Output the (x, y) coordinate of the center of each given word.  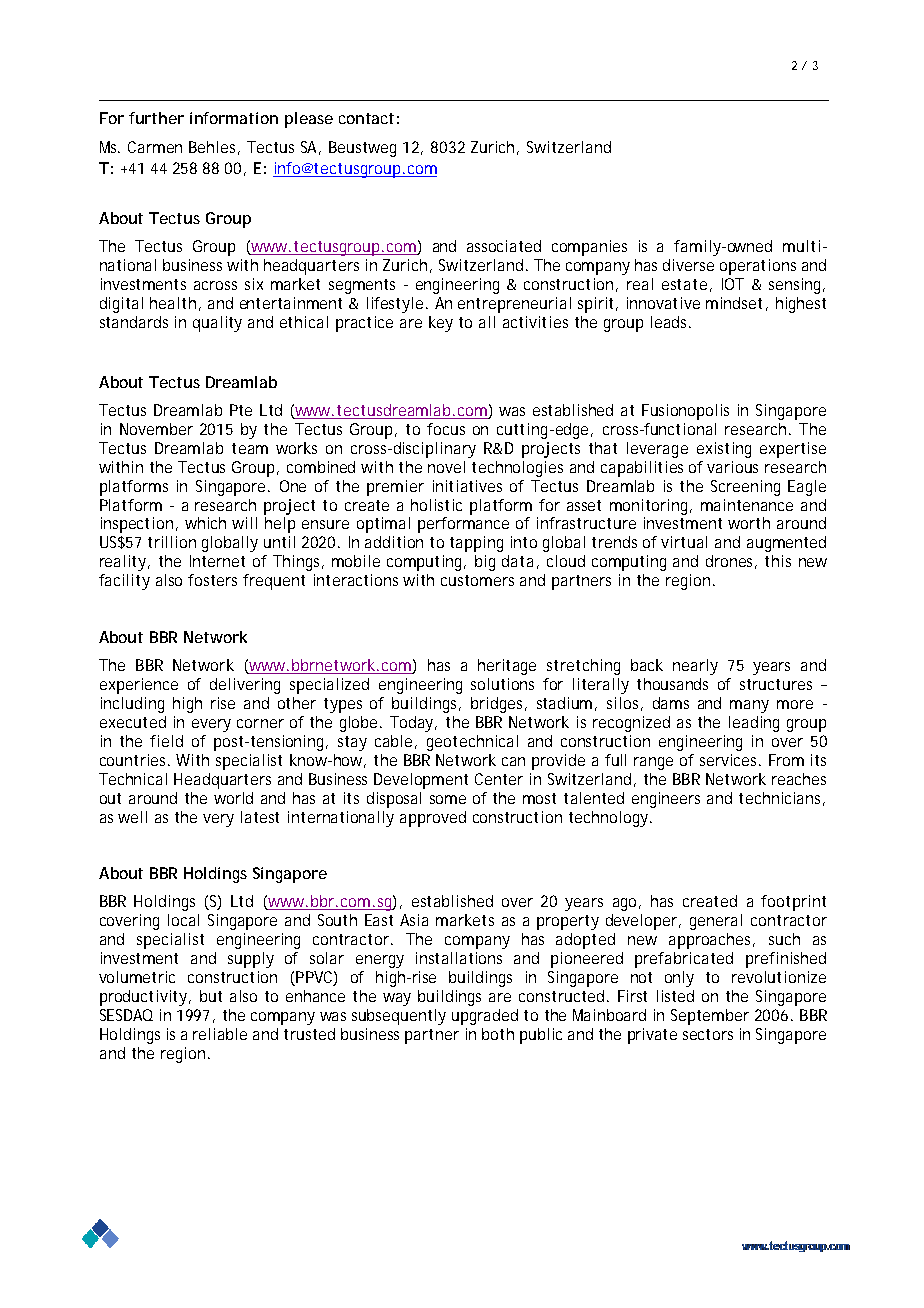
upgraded (485, 1017)
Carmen (155, 147)
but (211, 996)
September (710, 1017)
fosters (212, 580)
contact (366, 118)
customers (477, 580)
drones (731, 562)
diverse (688, 265)
